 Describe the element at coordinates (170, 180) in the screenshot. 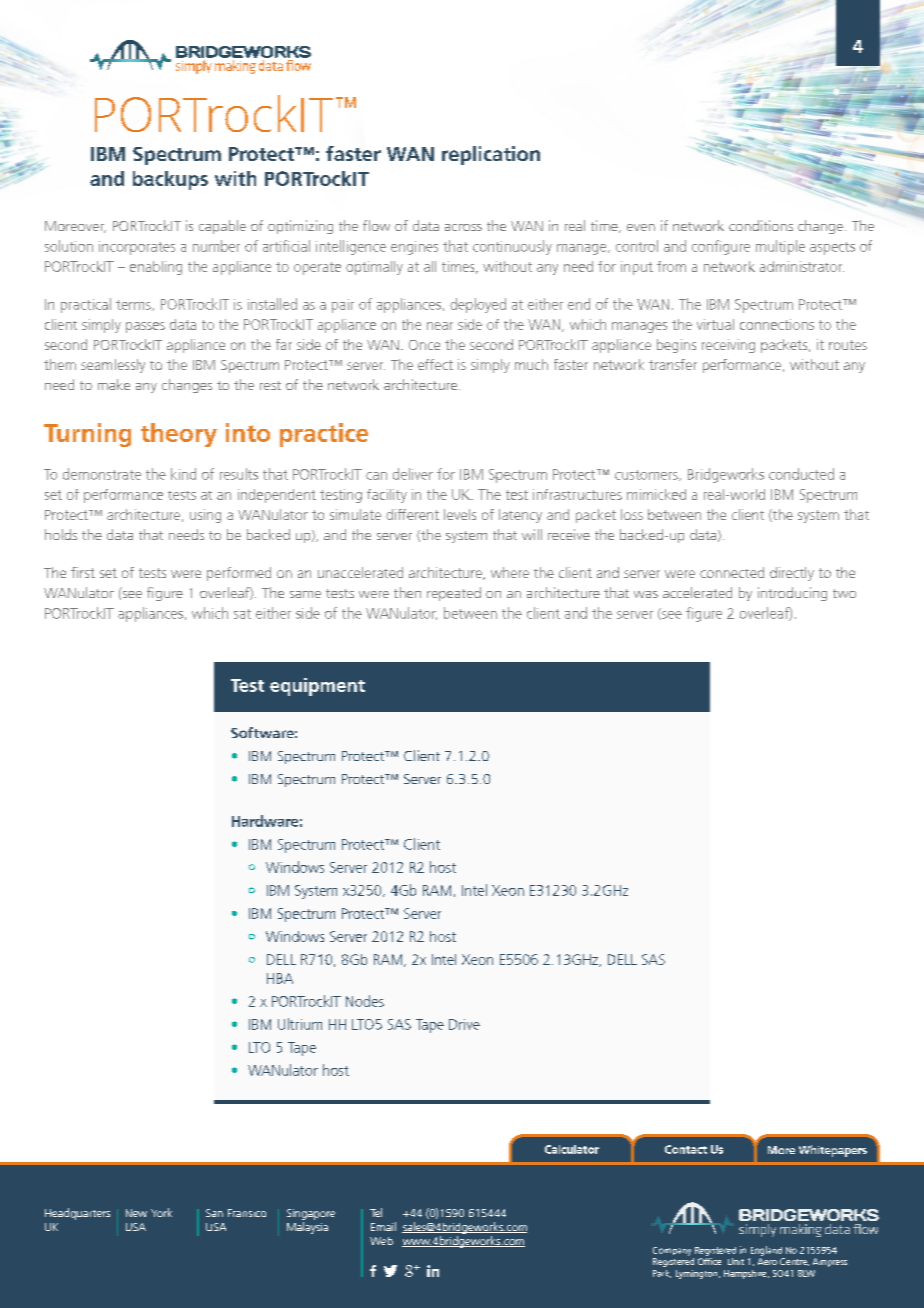

I see `backups` at that location.
